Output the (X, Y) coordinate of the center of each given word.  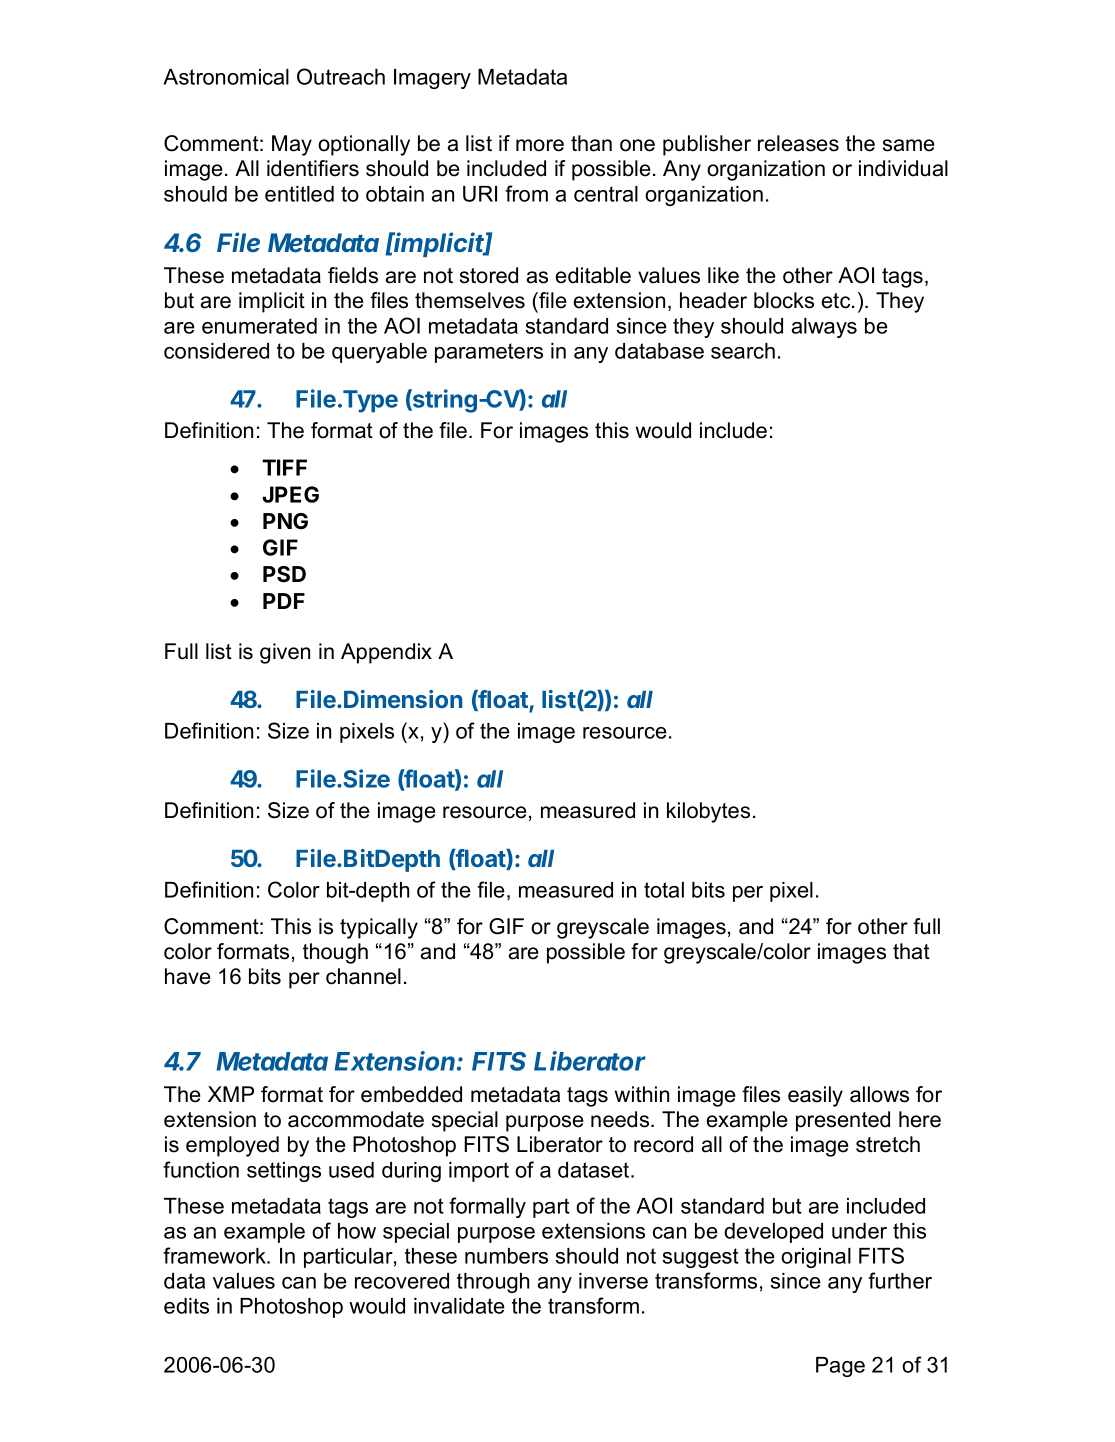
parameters (489, 353)
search (743, 351)
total (664, 890)
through (493, 1283)
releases (798, 143)
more (540, 145)
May (292, 145)
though (335, 953)
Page (840, 1367)
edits (186, 1306)
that (911, 951)
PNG (285, 521)
